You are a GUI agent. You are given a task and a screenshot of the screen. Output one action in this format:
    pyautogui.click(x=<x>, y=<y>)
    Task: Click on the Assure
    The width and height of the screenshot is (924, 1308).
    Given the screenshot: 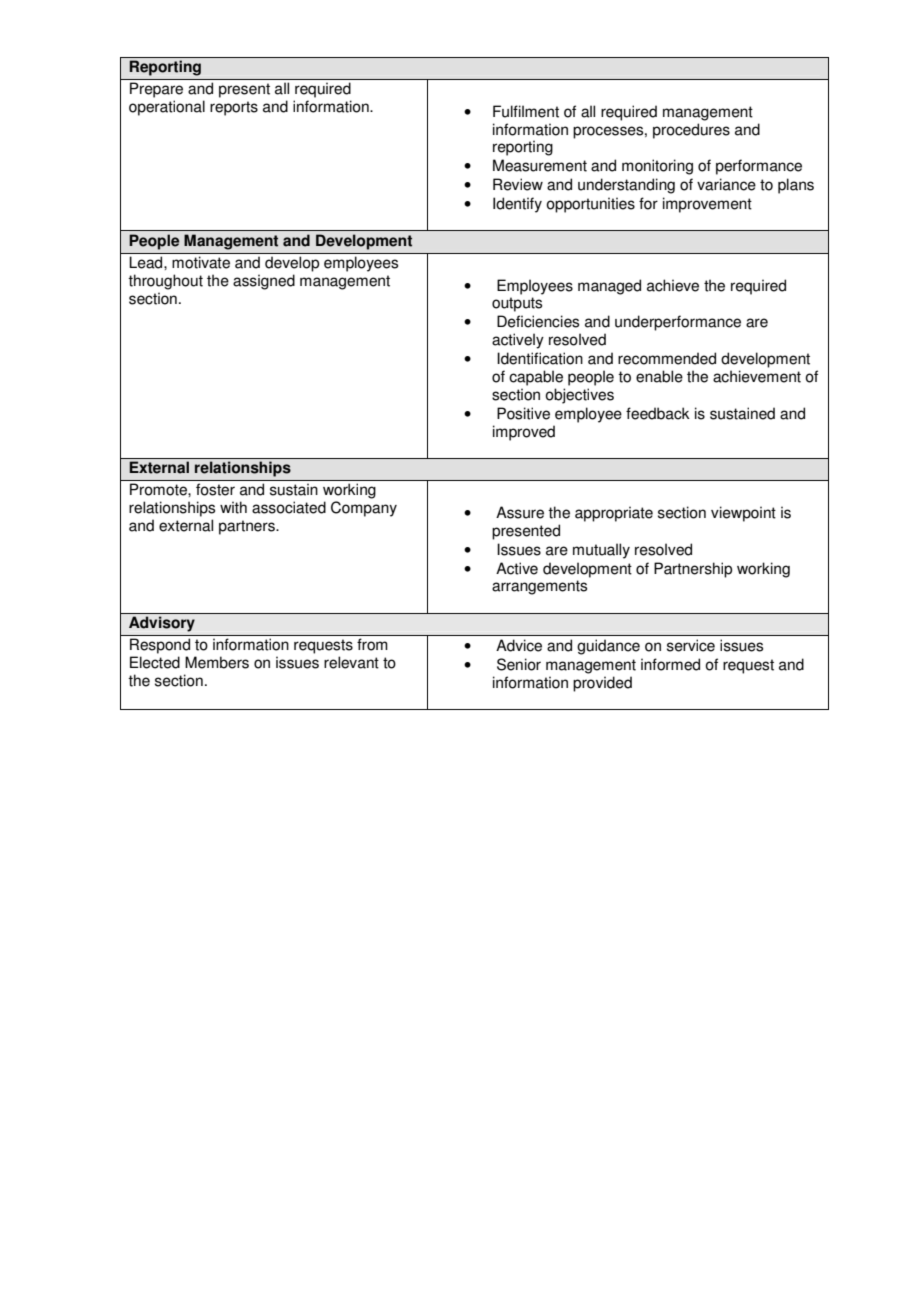 What is the action you would take?
    pyautogui.click(x=520, y=512)
